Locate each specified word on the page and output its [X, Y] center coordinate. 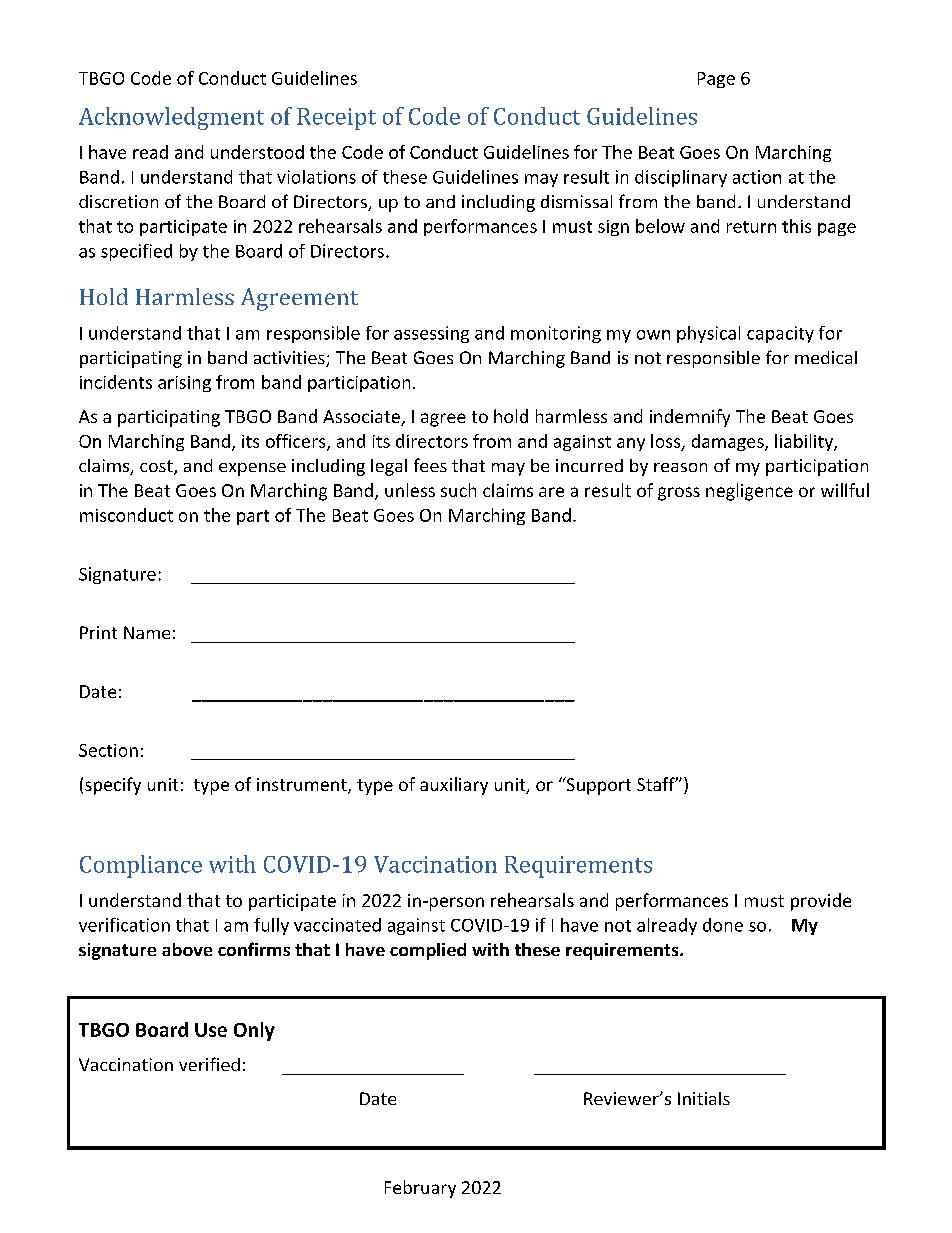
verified [209, 1064]
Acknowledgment [171, 118]
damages [729, 442]
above [187, 949]
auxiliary [454, 786]
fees [430, 465]
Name [147, 632]
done [723, 925]
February [420, 1189]
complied [428, 951]
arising [184, 384]
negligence [749, 492]
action [757, 177]
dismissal [576, 201]
